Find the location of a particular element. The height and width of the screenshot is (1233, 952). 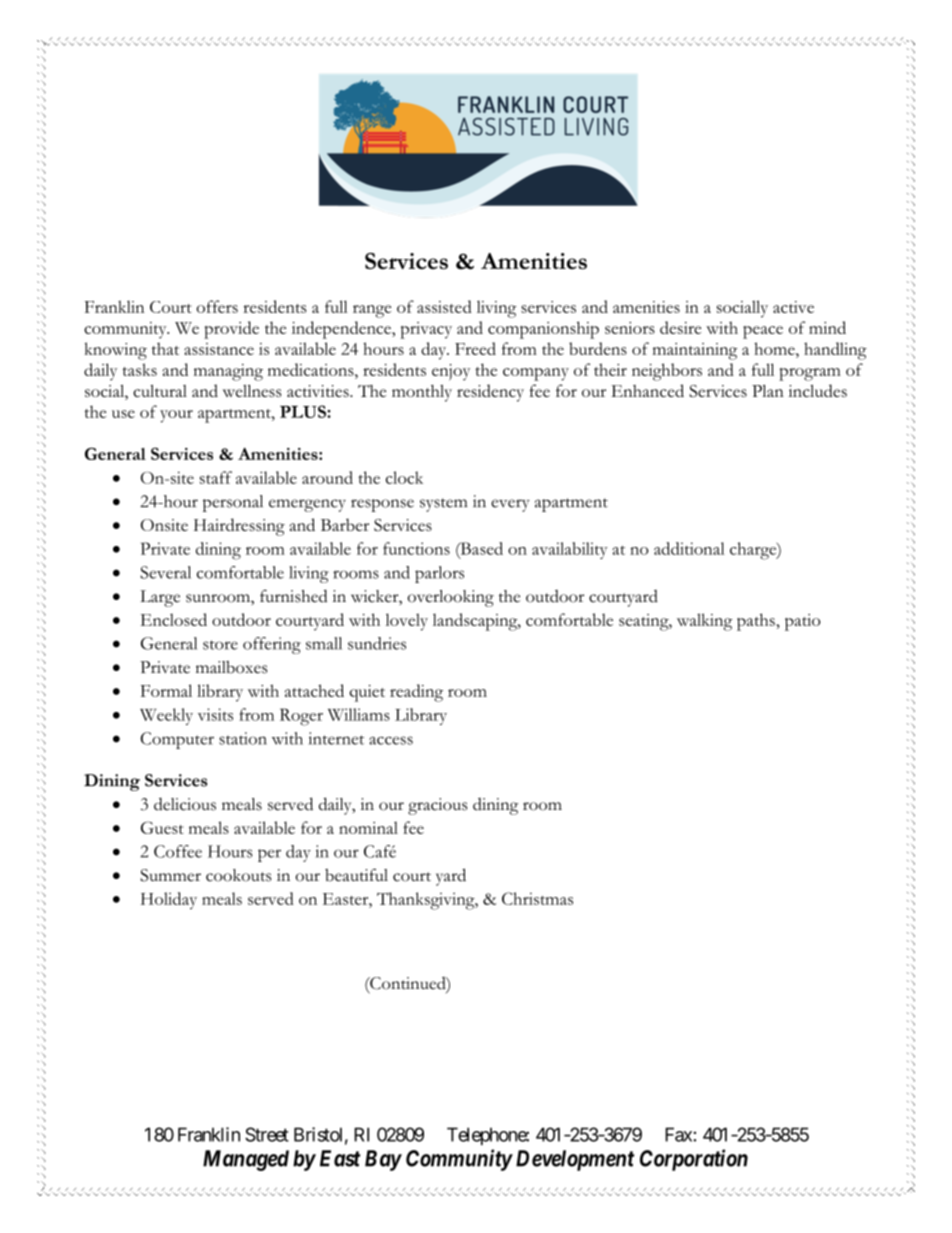

system is located at coordinates (443, 505).
